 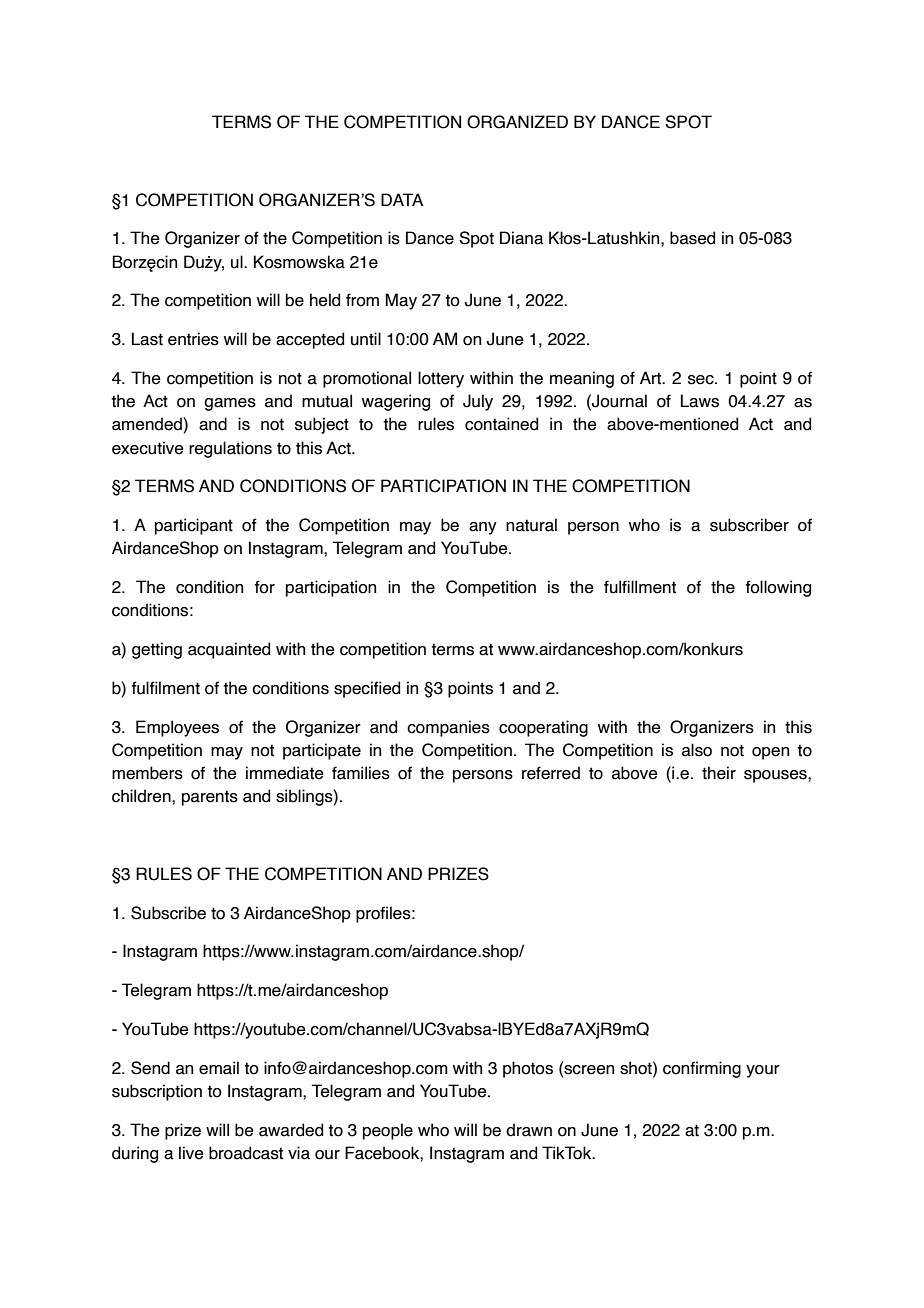 I want to click on parents, so click(x=210, y=798).
